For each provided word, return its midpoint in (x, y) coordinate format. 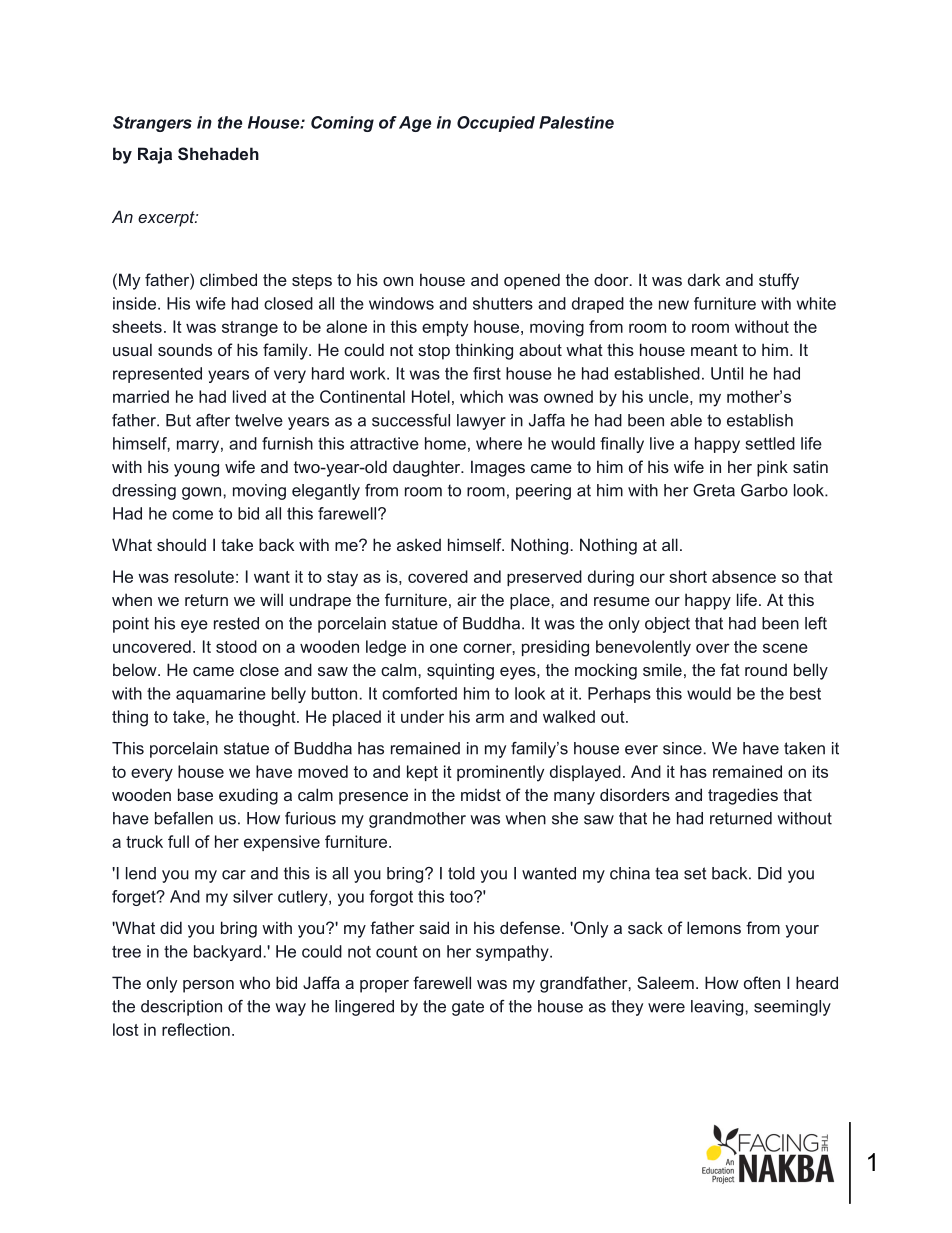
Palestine (576, 122)
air (467, 599)
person (208, 986)
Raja (155, 155)
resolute (204, 576)
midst (481, 794)
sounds (185, 349)
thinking (484, 351)
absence (744, 576)
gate (468, 1008)
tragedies (743, 796)
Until (727, 373)
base (195, 794)
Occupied (496, 124)
